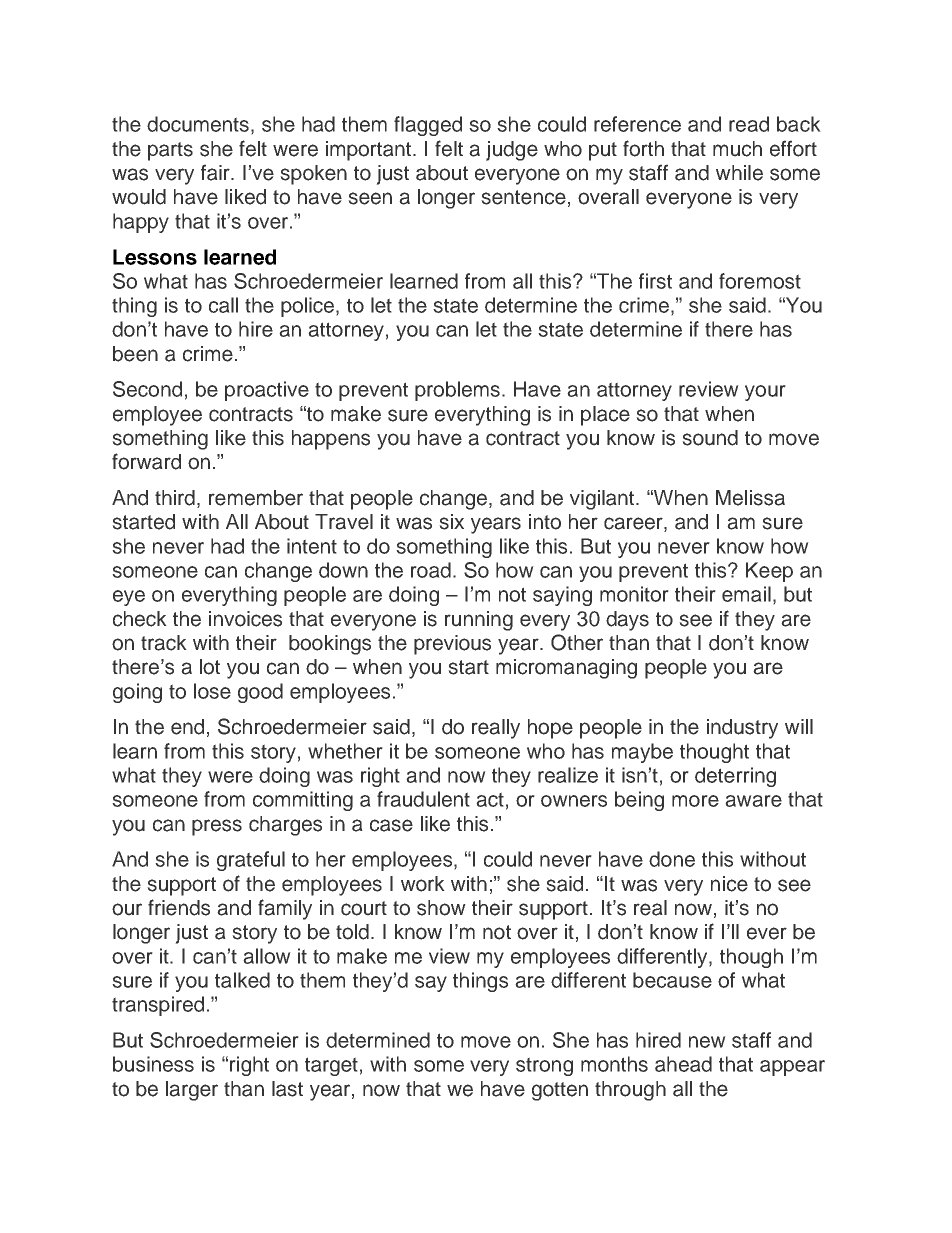  Describe the element at coordinates (512, 151) in the image. I see `judge` at that location.
